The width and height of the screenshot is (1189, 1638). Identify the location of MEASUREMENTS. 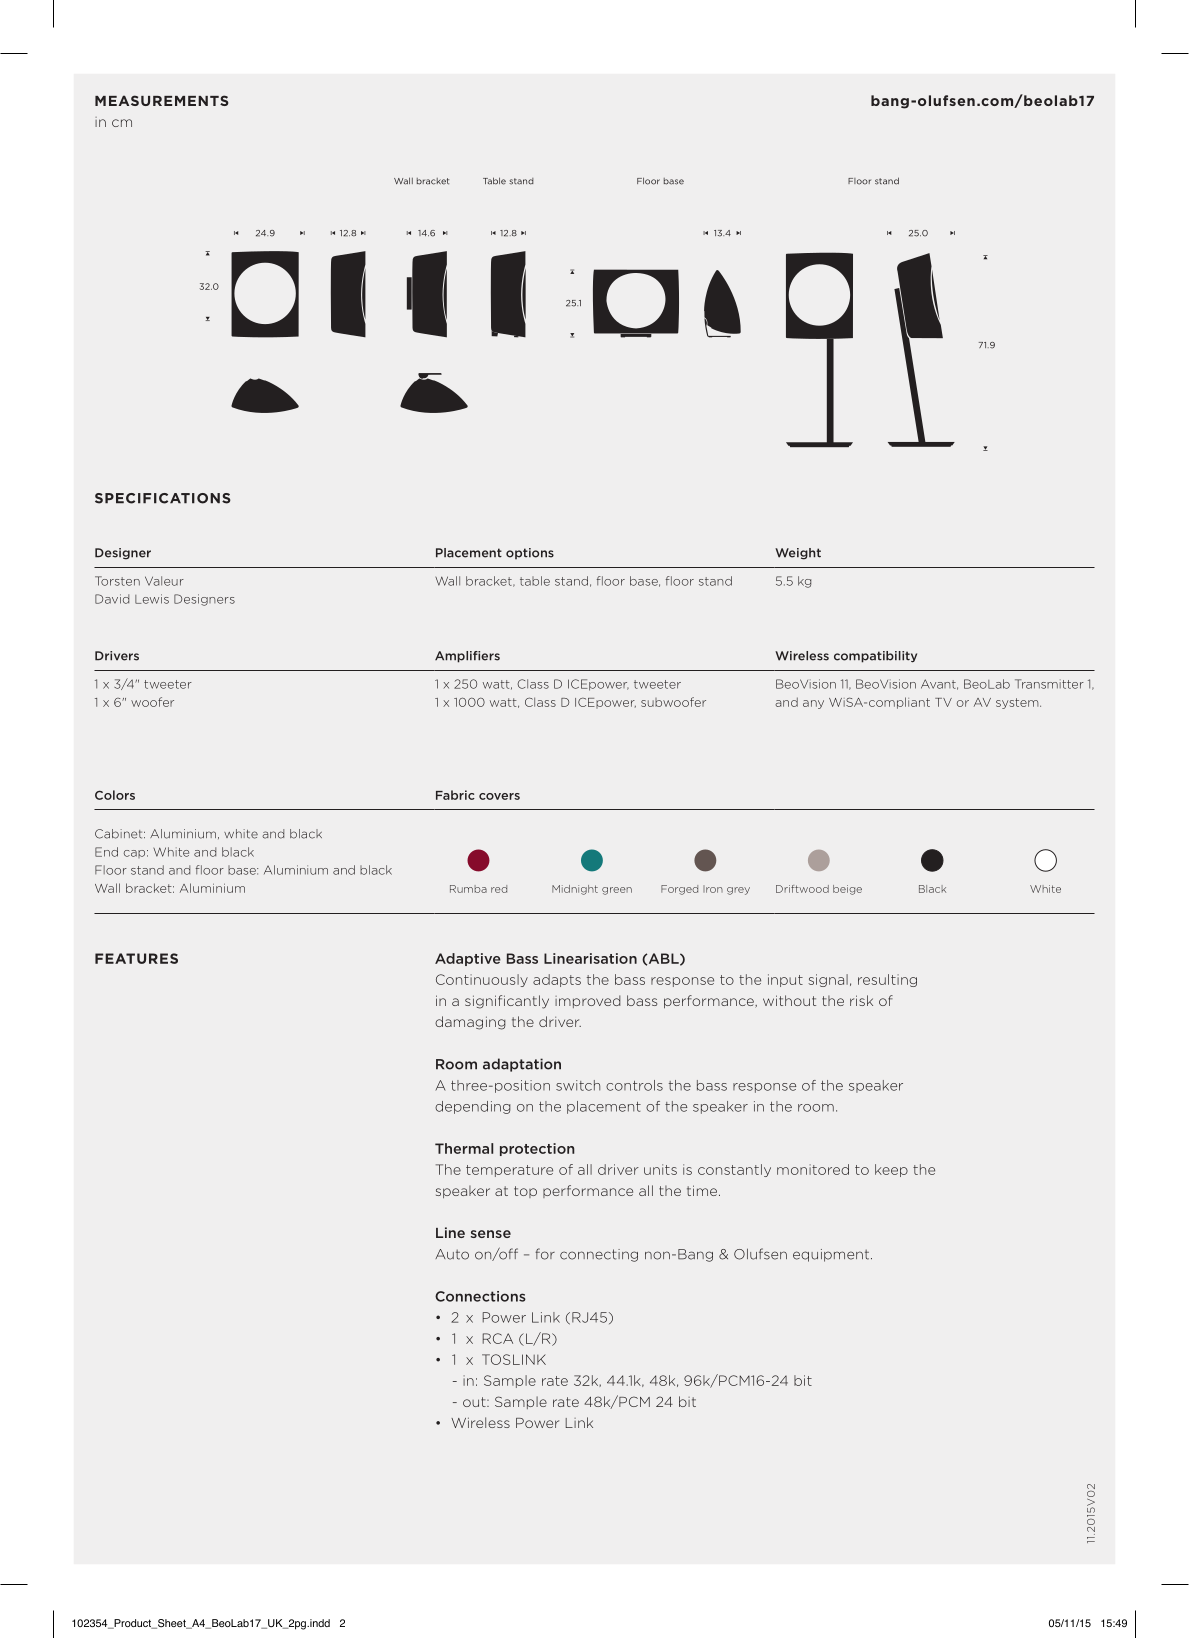
(162, 100).
